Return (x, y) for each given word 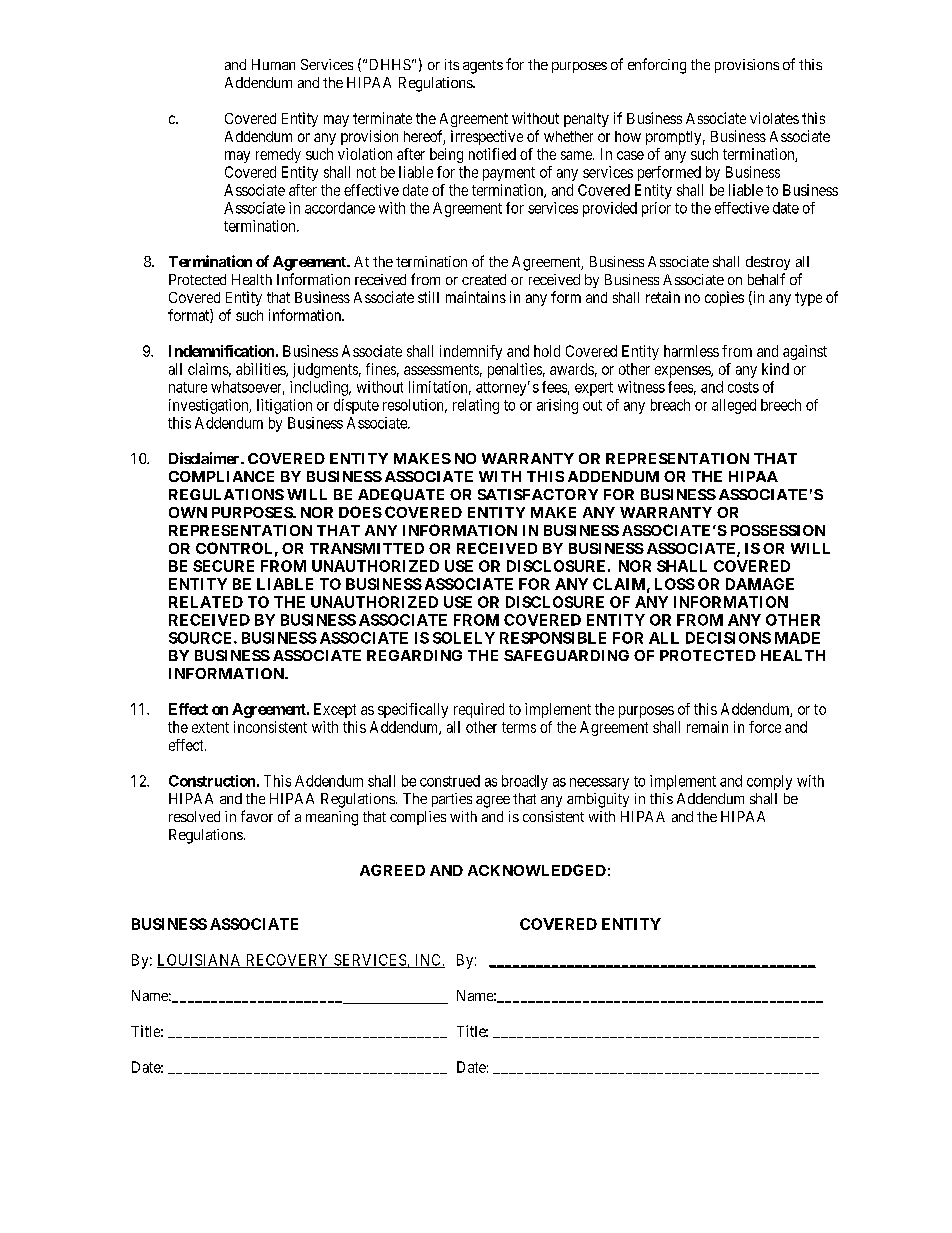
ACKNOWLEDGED (537, 870)
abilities (261, 370)
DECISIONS (728, 638)
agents (483, 67)
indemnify (471, 352)
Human (273, 64)
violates (774, 118)
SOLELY (464, 638)
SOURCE (202, 638)
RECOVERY (287, 961)
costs (743, 387)
